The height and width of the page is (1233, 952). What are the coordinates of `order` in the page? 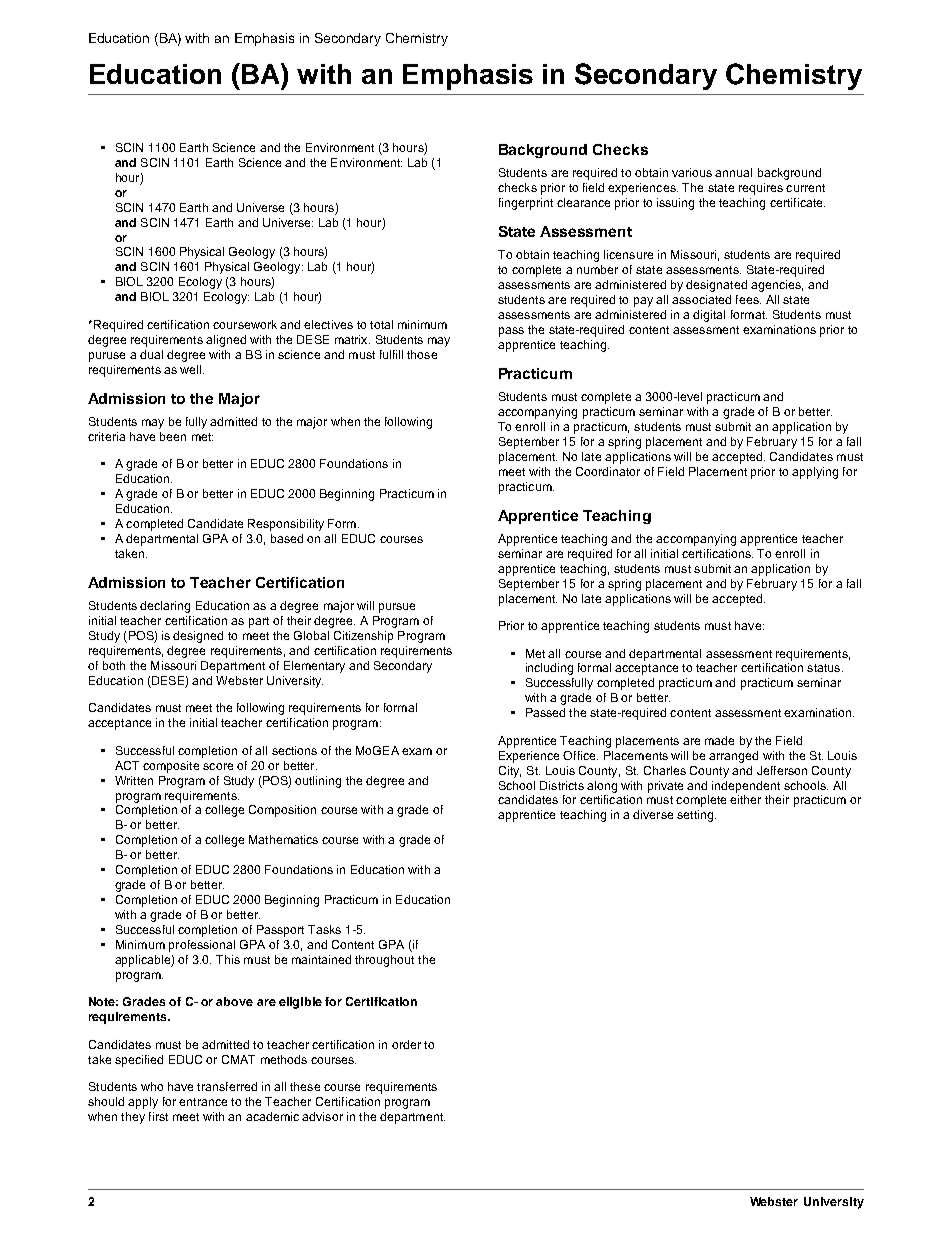 It's located at (406, 1044).
